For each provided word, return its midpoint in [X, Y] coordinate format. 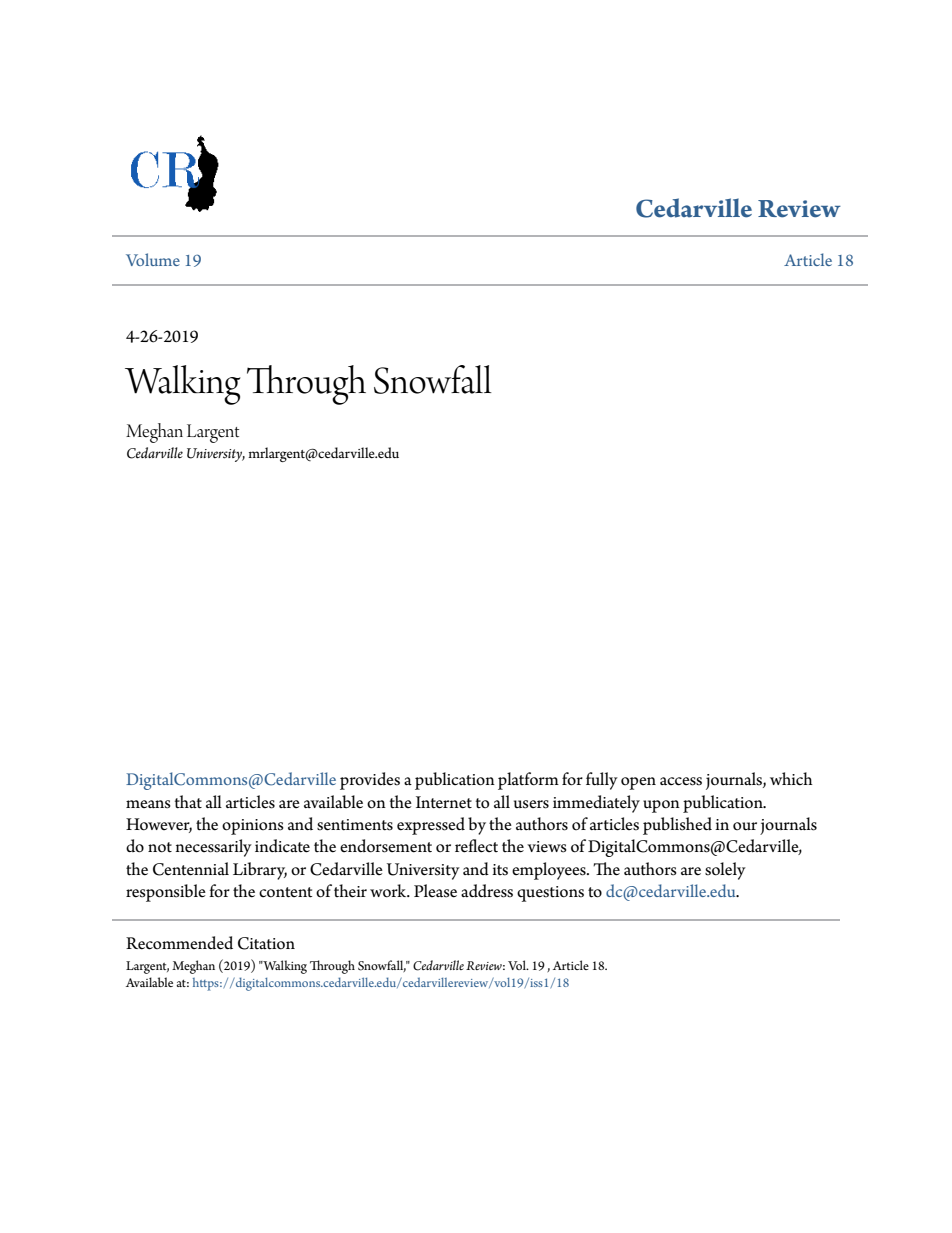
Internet [444, 802]
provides [370, 781]
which [791, 779]
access [681, 781]
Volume [153, 259]
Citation [266, 943]
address [487, 891]
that [188, 802]
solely [725, 871]
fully [602, 781]
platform [528, 781]
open [638, 783]
